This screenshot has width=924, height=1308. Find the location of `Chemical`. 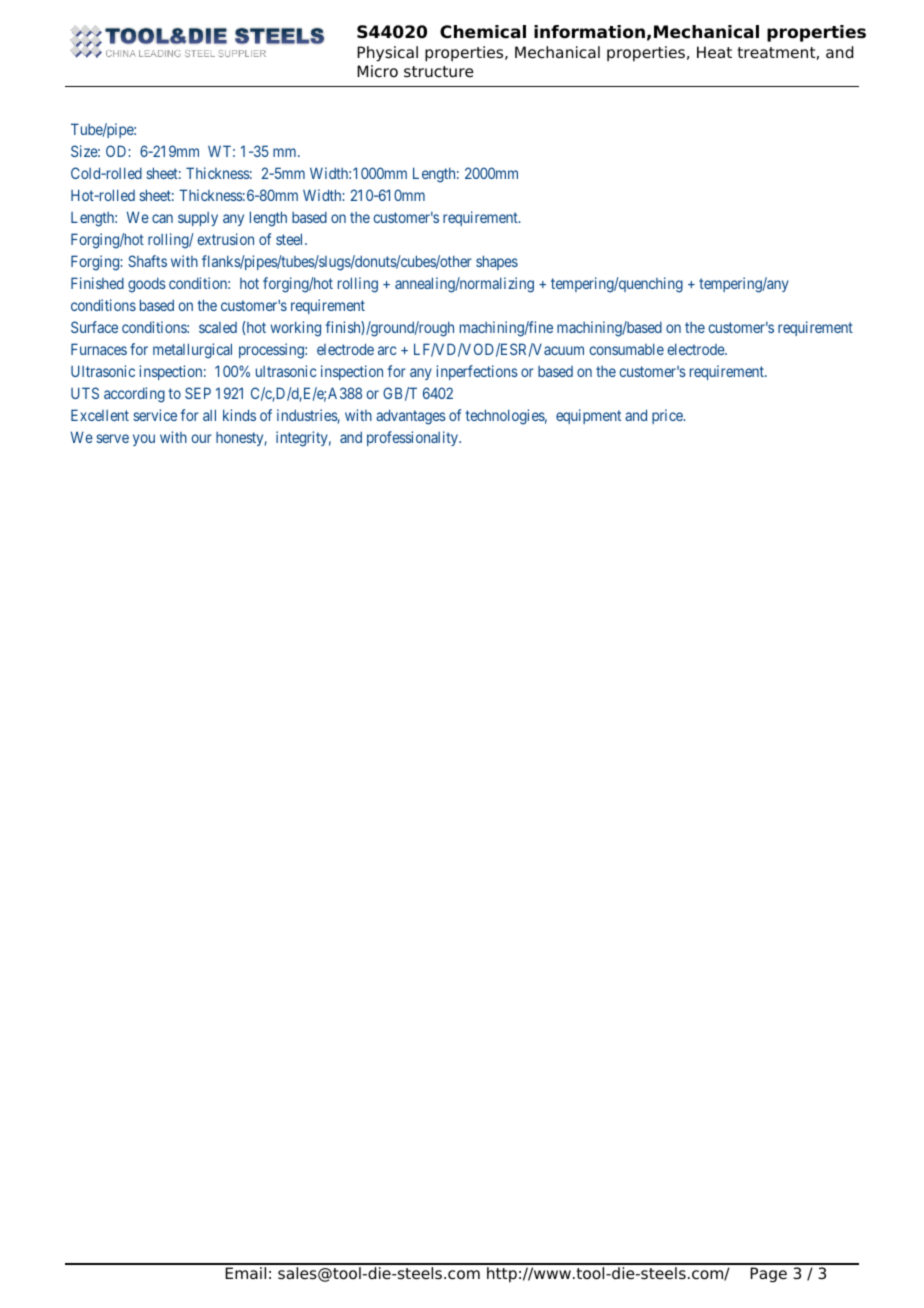

Chemical is located at coordinates (483, 32).
